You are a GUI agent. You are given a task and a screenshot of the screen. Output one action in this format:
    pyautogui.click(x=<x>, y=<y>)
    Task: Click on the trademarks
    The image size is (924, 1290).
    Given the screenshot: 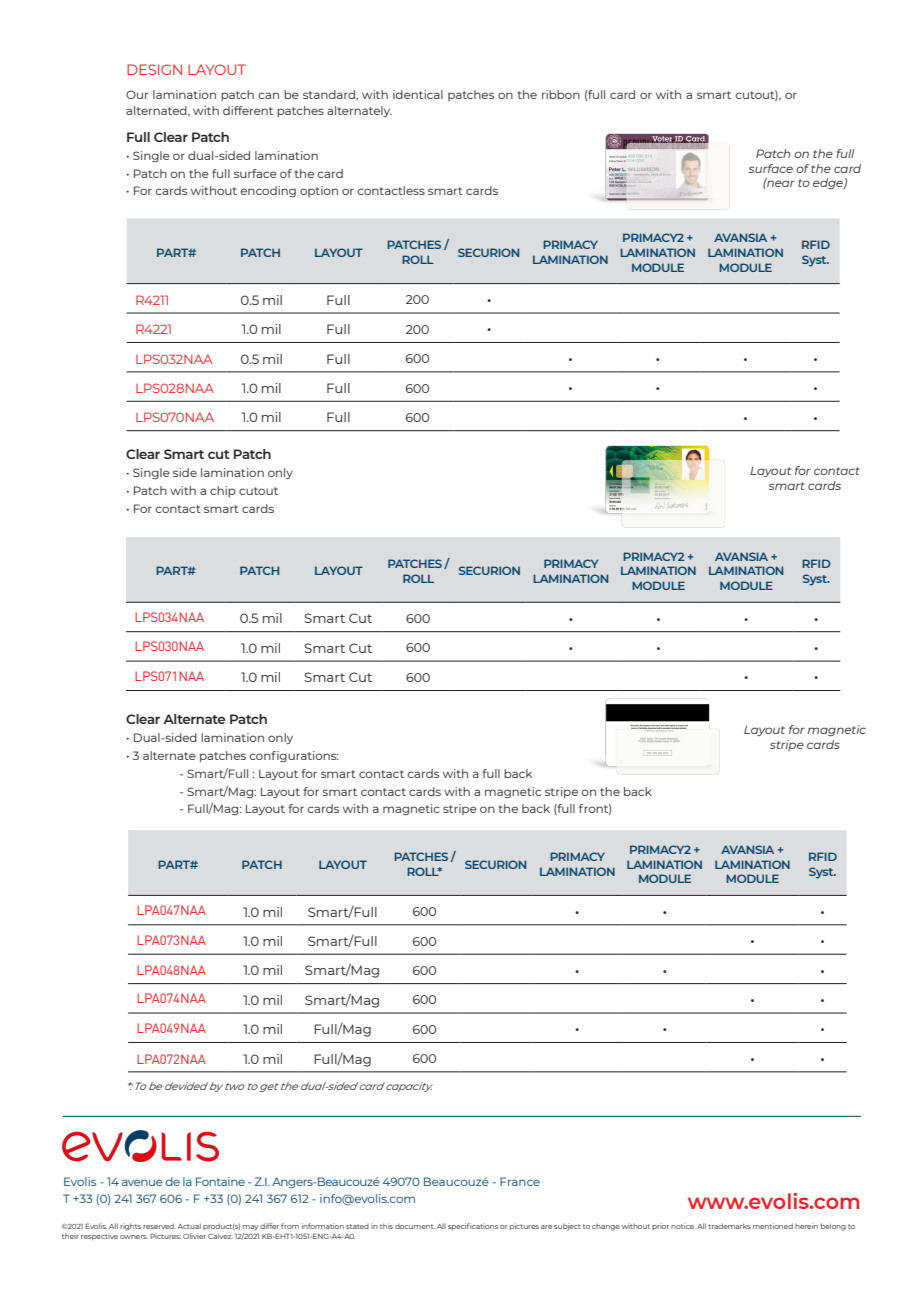 What is the action you would take?
    pyautogui.click(x=729, y=1226)
